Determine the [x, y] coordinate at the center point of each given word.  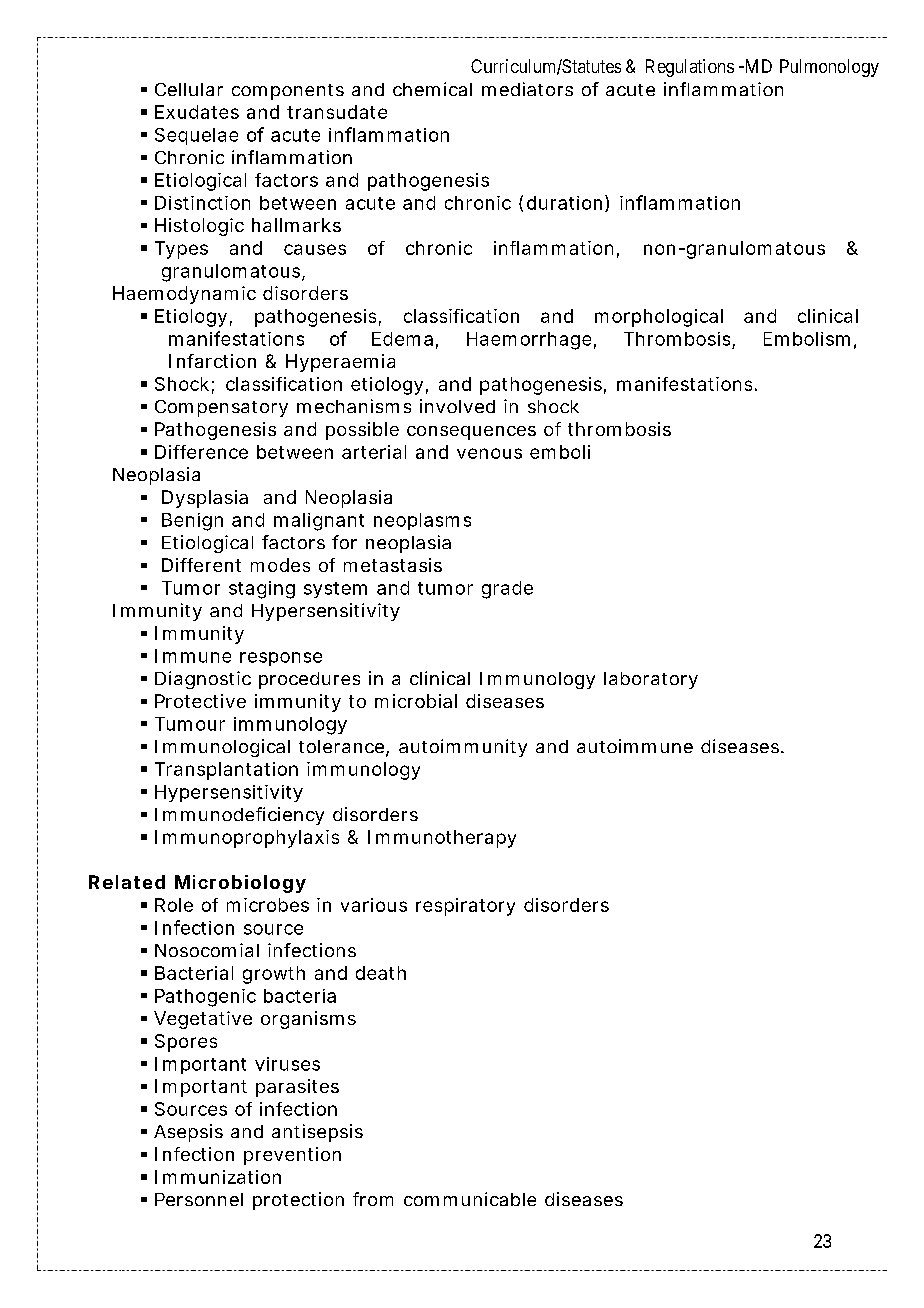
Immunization [218, 1177]
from [373, 1199]
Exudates [197, 112]
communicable [470, 1199]
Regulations [690, 68]
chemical [432, 89]
